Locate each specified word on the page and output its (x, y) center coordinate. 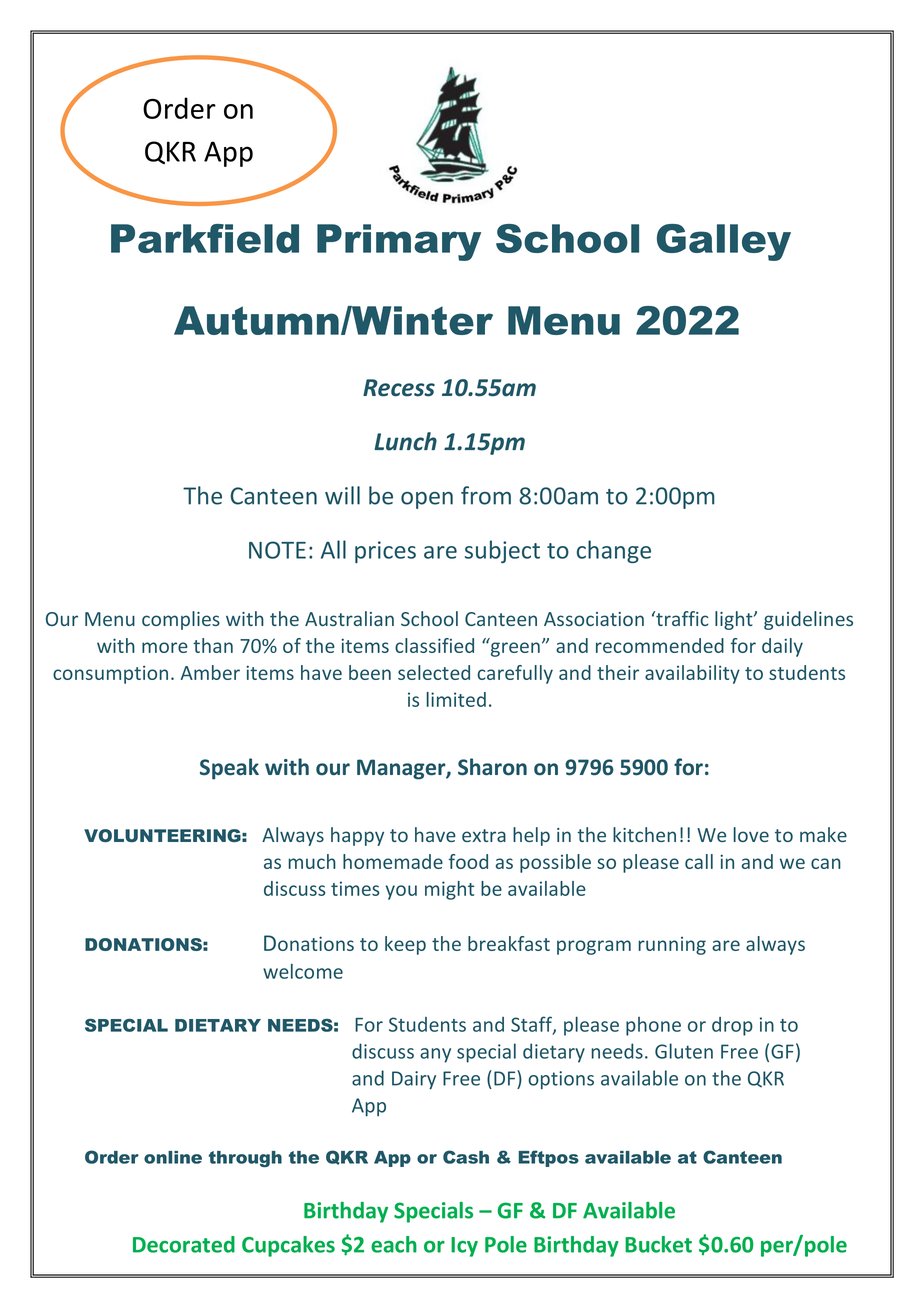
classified (434, 645)
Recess (399, 388)
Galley (724, 242)
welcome (303, 971)
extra (484, 835)
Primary (399, 242)
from (486, 495)
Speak (229, 769)
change (614, 551)
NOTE (277, 550)
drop (732, 1026)
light (735, 620)
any (435, 1055)
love (751, 834)
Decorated (184, 1244)
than (213, 645)
